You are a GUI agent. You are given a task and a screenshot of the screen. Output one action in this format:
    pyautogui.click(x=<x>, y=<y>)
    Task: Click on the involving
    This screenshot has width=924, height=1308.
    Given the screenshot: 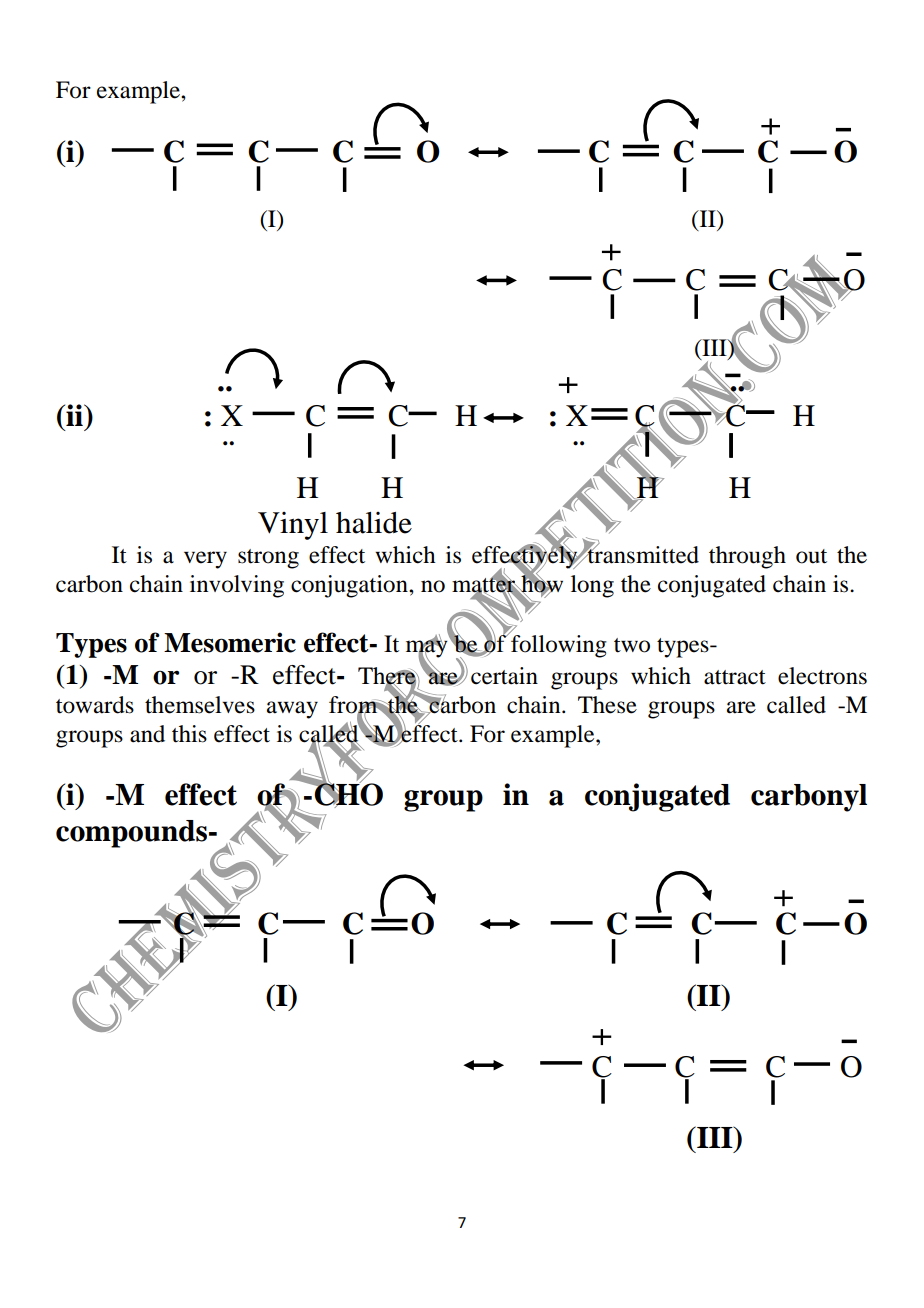 What is the action you would take?
    pyautogui.click(x=237, y=586)
